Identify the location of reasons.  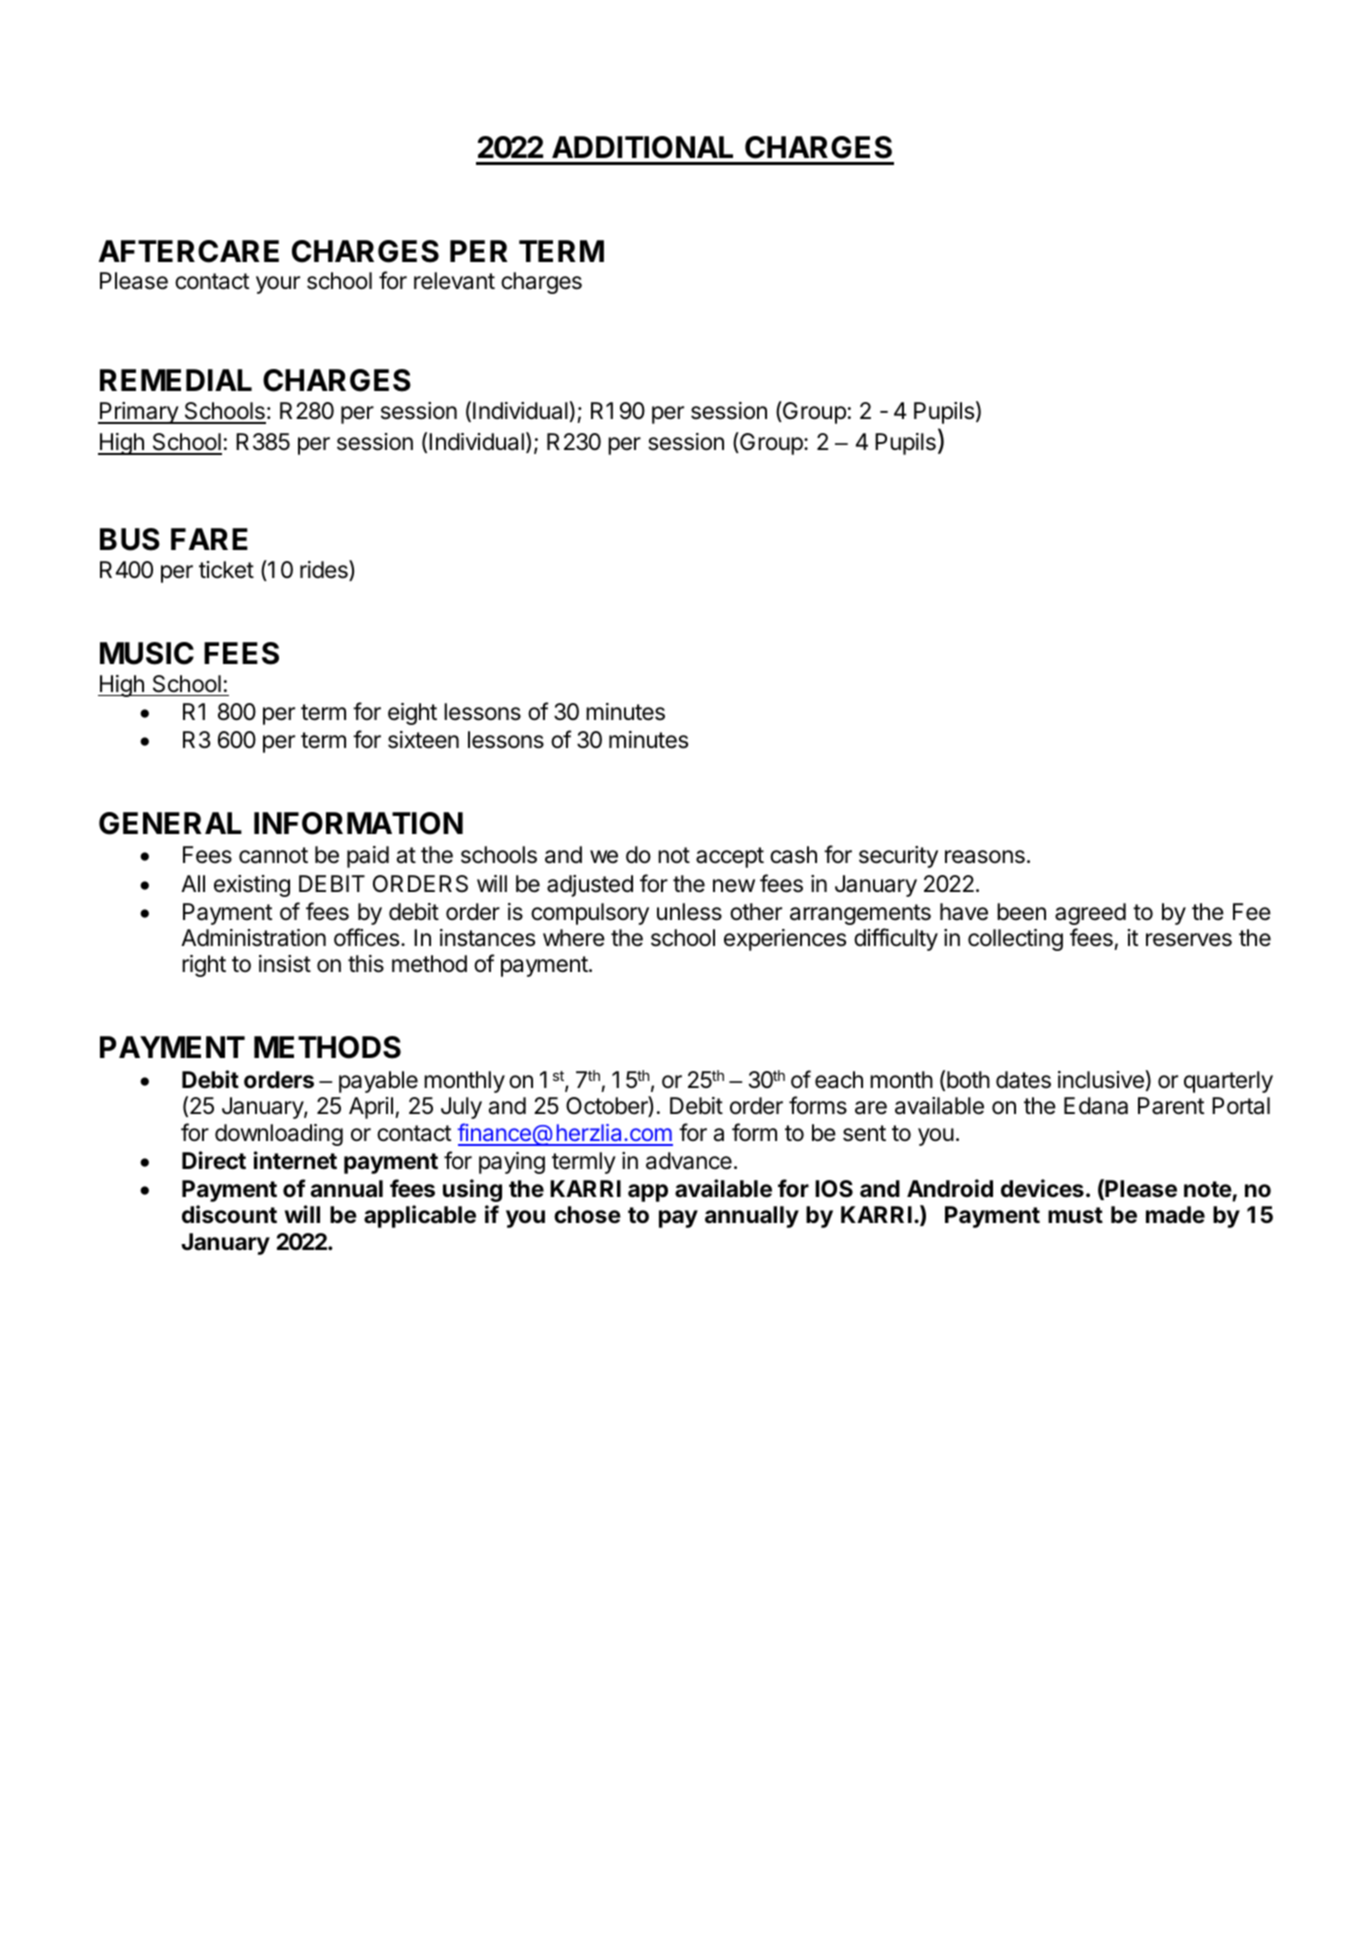
(985, 857).
